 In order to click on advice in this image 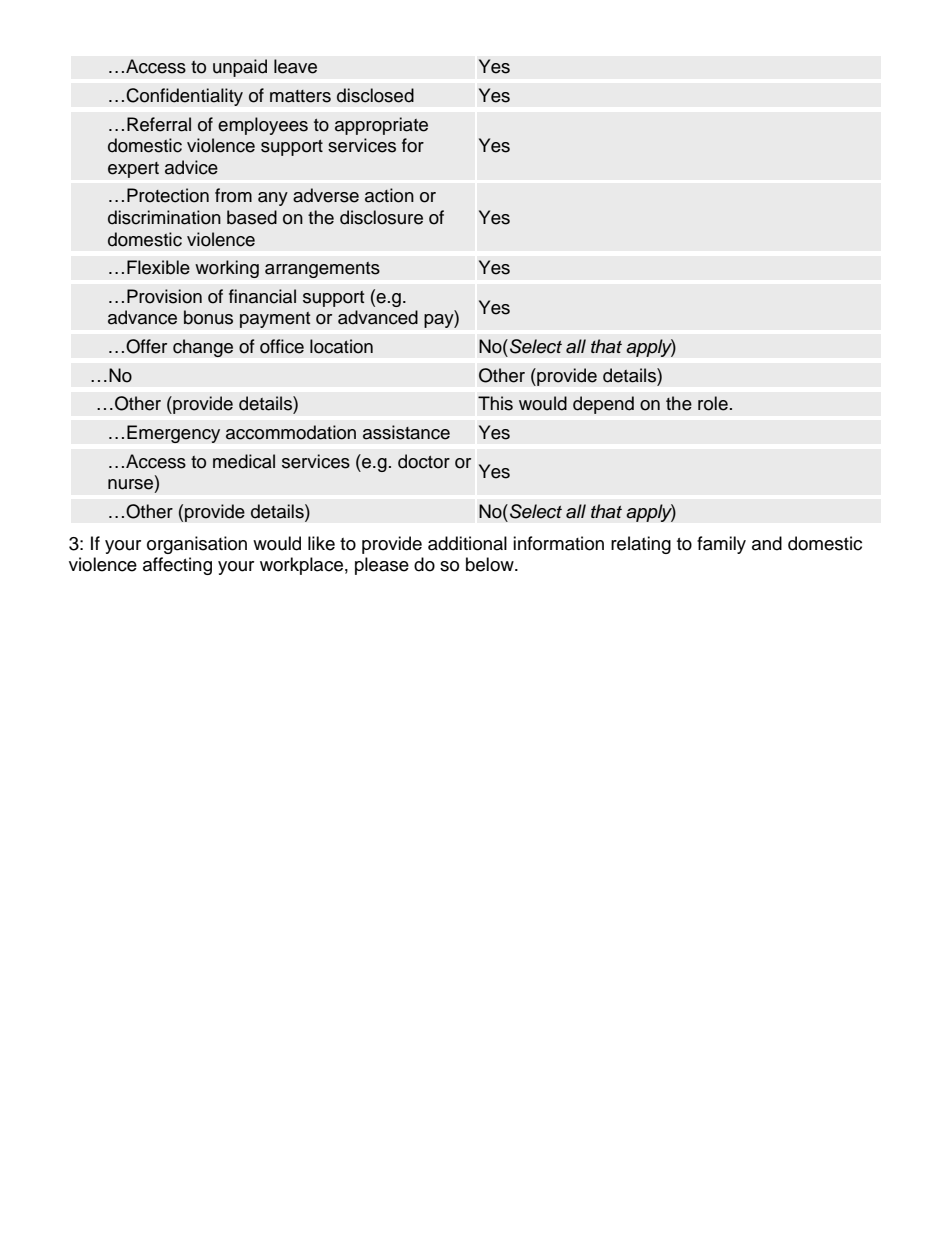, I will do `click(191, 167)`.
